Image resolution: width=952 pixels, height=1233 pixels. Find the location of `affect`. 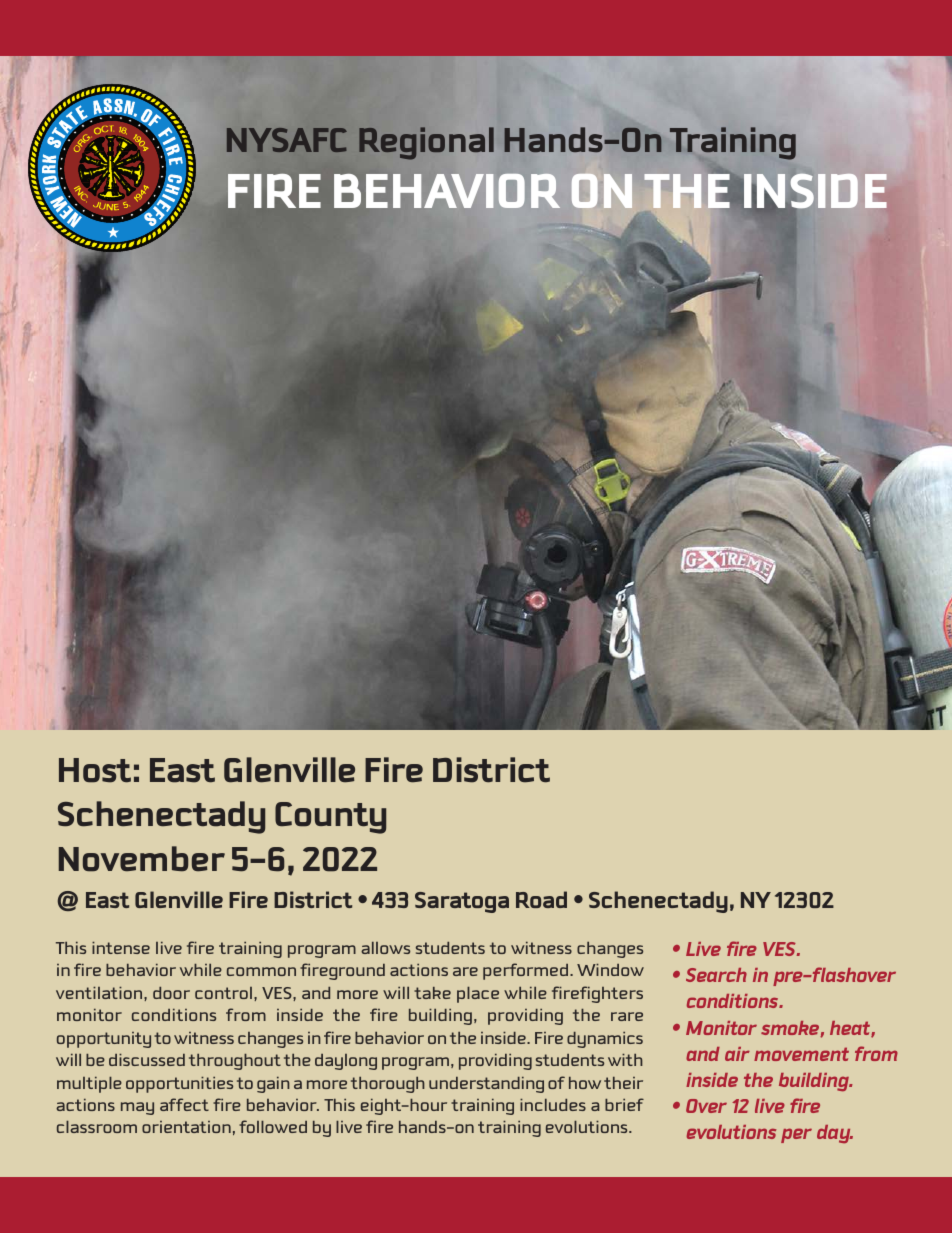

affect is located at coordinates (184, 1104).
